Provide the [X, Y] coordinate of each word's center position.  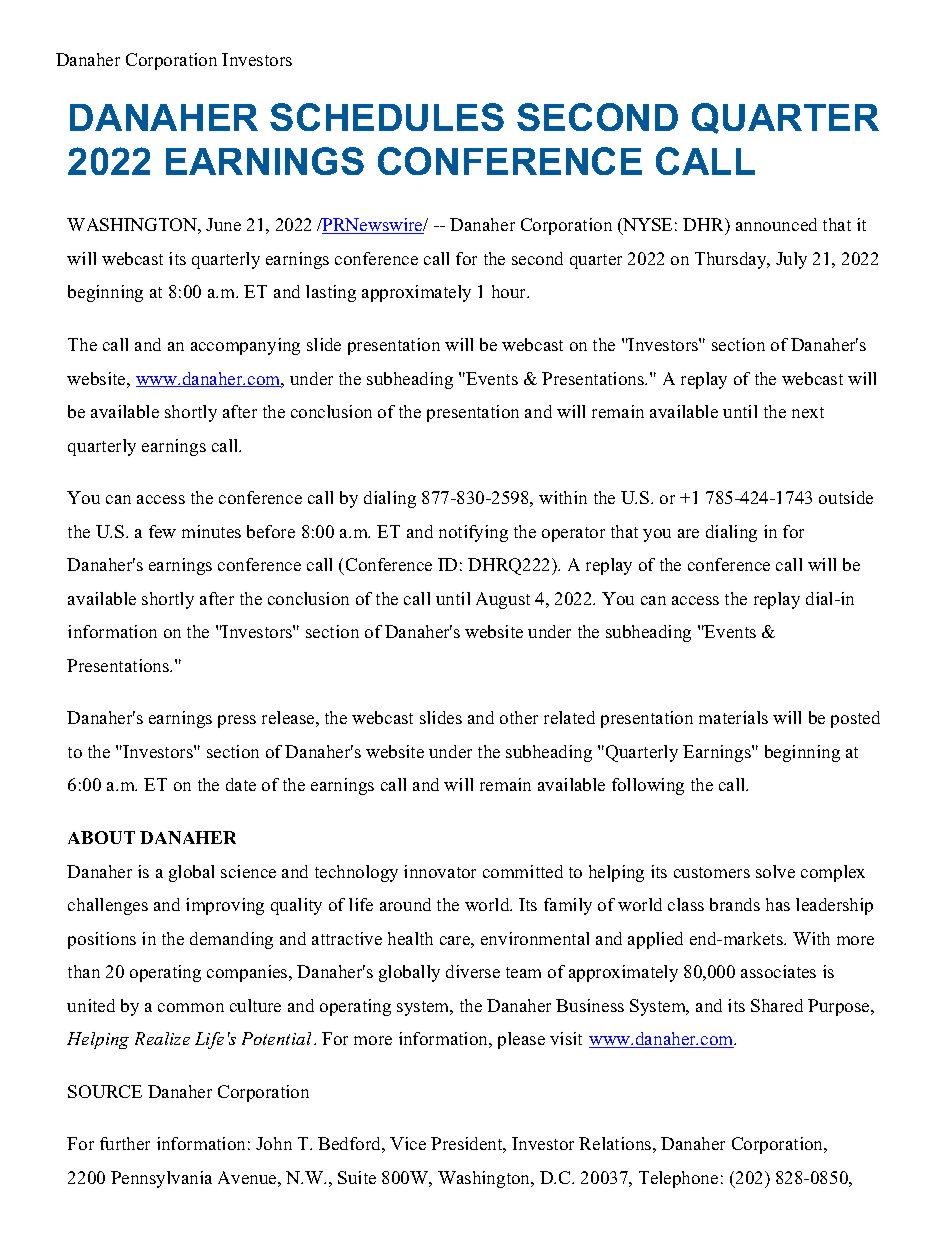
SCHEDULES [387, 117]
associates [778, 971]
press [237, 721]
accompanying [245, 346]
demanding [231, 940]
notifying [473, 533]
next [808, 412]
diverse [473, 971]
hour [510, 291]
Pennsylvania [161, 1179]
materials [733, 717]
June [223, 224]
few [162, 531]
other [519, 717]
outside [846, 497]
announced [776, 224]
